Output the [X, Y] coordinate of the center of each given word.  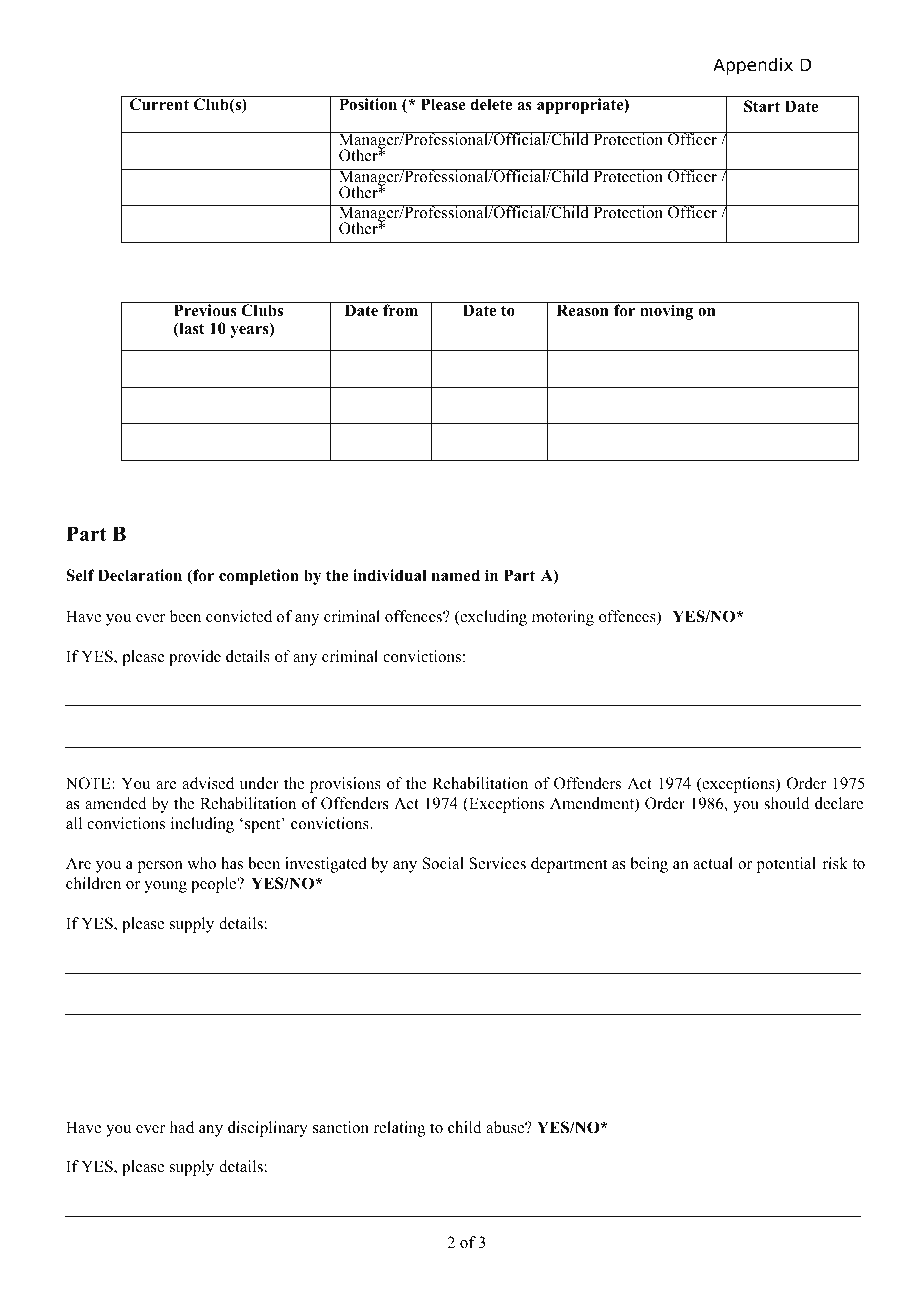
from [401, 309]
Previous [205, 309]
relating [399, 1129]
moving [667, 311]
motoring [563, 618]
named [456, 575]
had [182, 1127]
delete [491, 104]
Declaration [140, 575]
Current [159, 104]
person [160, 867]
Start [762, 106]
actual [713, 863]
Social [443, 863]
